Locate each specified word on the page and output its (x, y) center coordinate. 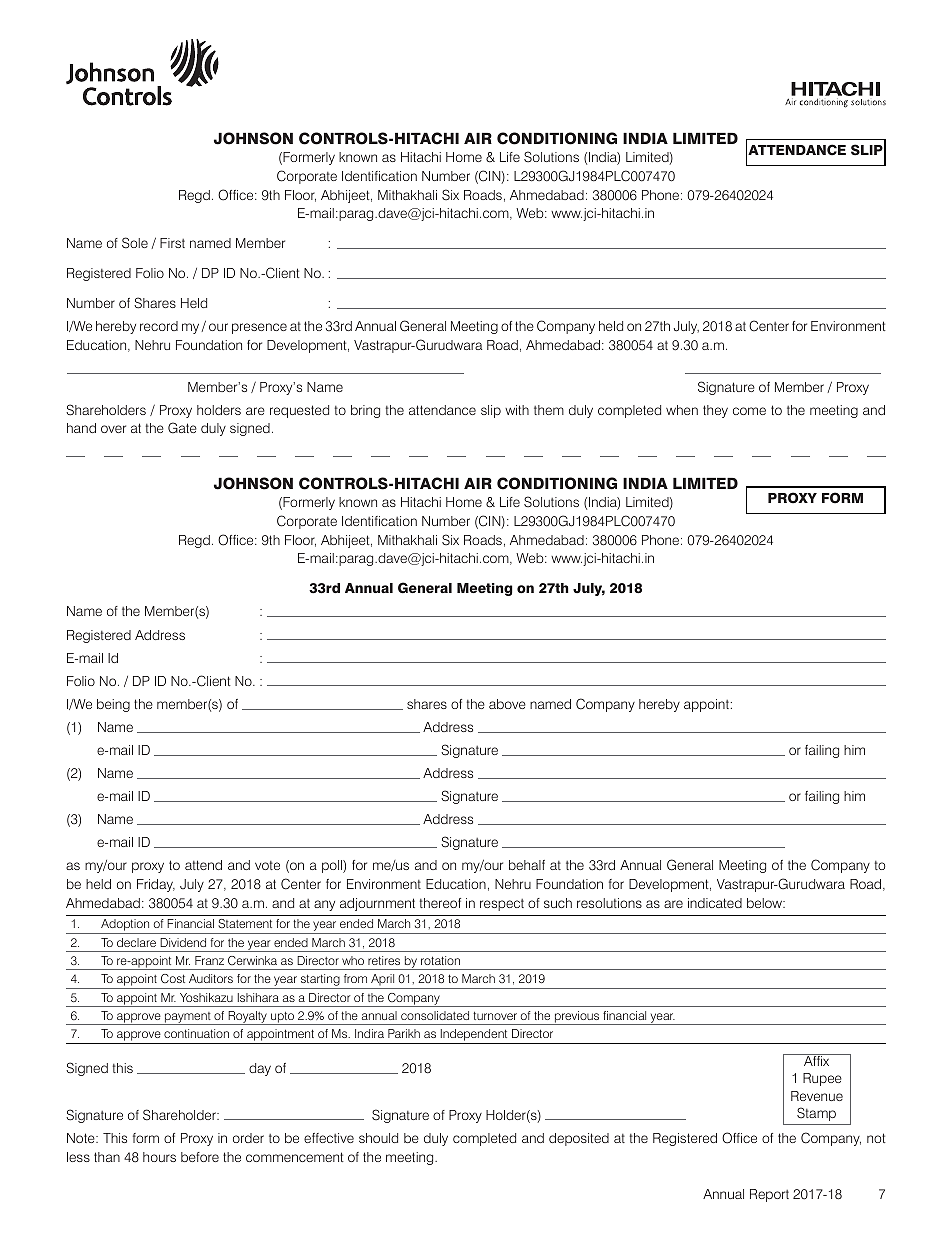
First (172, 243)
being (113, 705)
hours (159, 1157)
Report (769, 1195)
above (507, 704)
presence (259, 328)
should (378, 1138)
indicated (715, 903)
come (749, 411)
